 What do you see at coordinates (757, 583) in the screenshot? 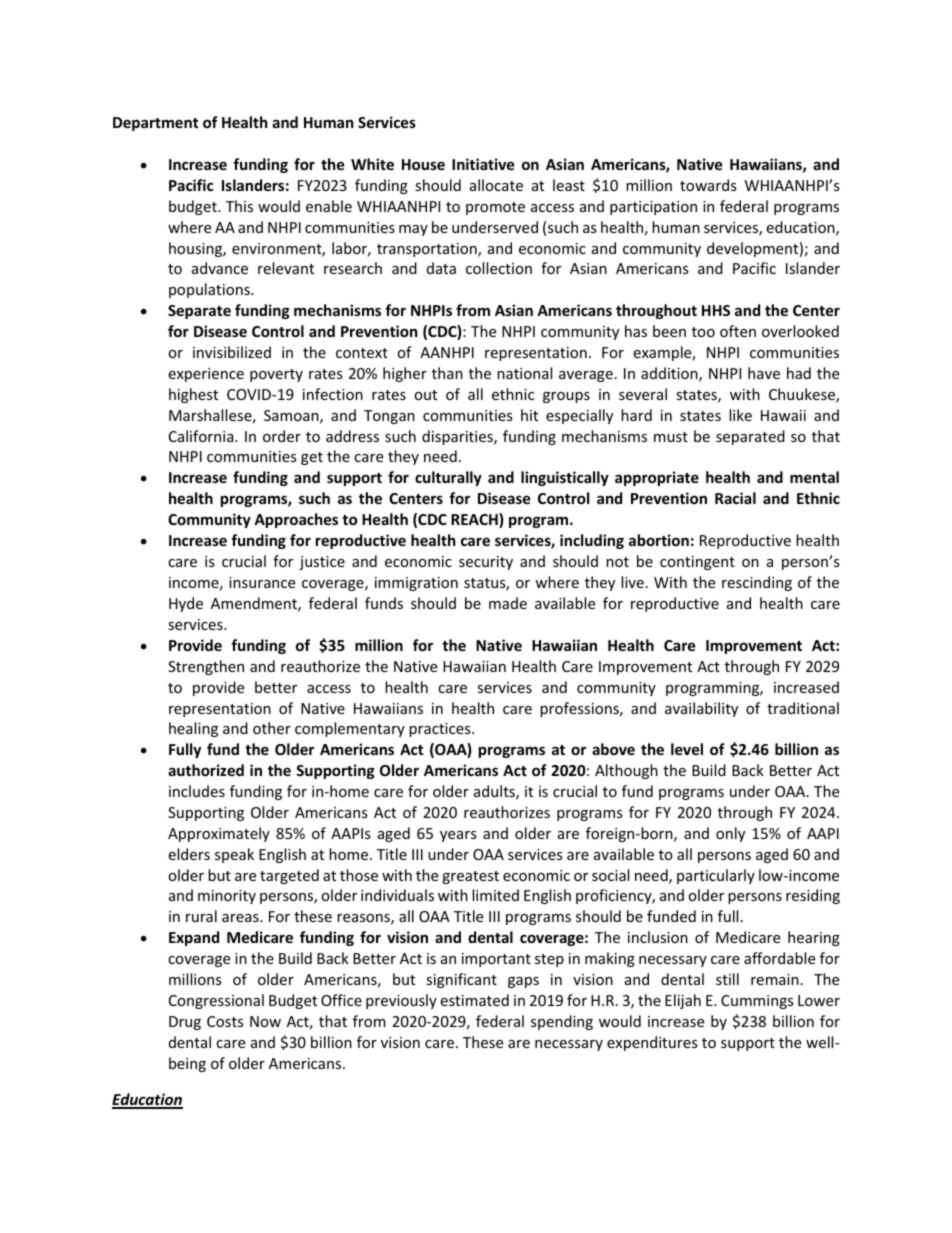
I see `rescinding` at bounding box center [757, 583].
